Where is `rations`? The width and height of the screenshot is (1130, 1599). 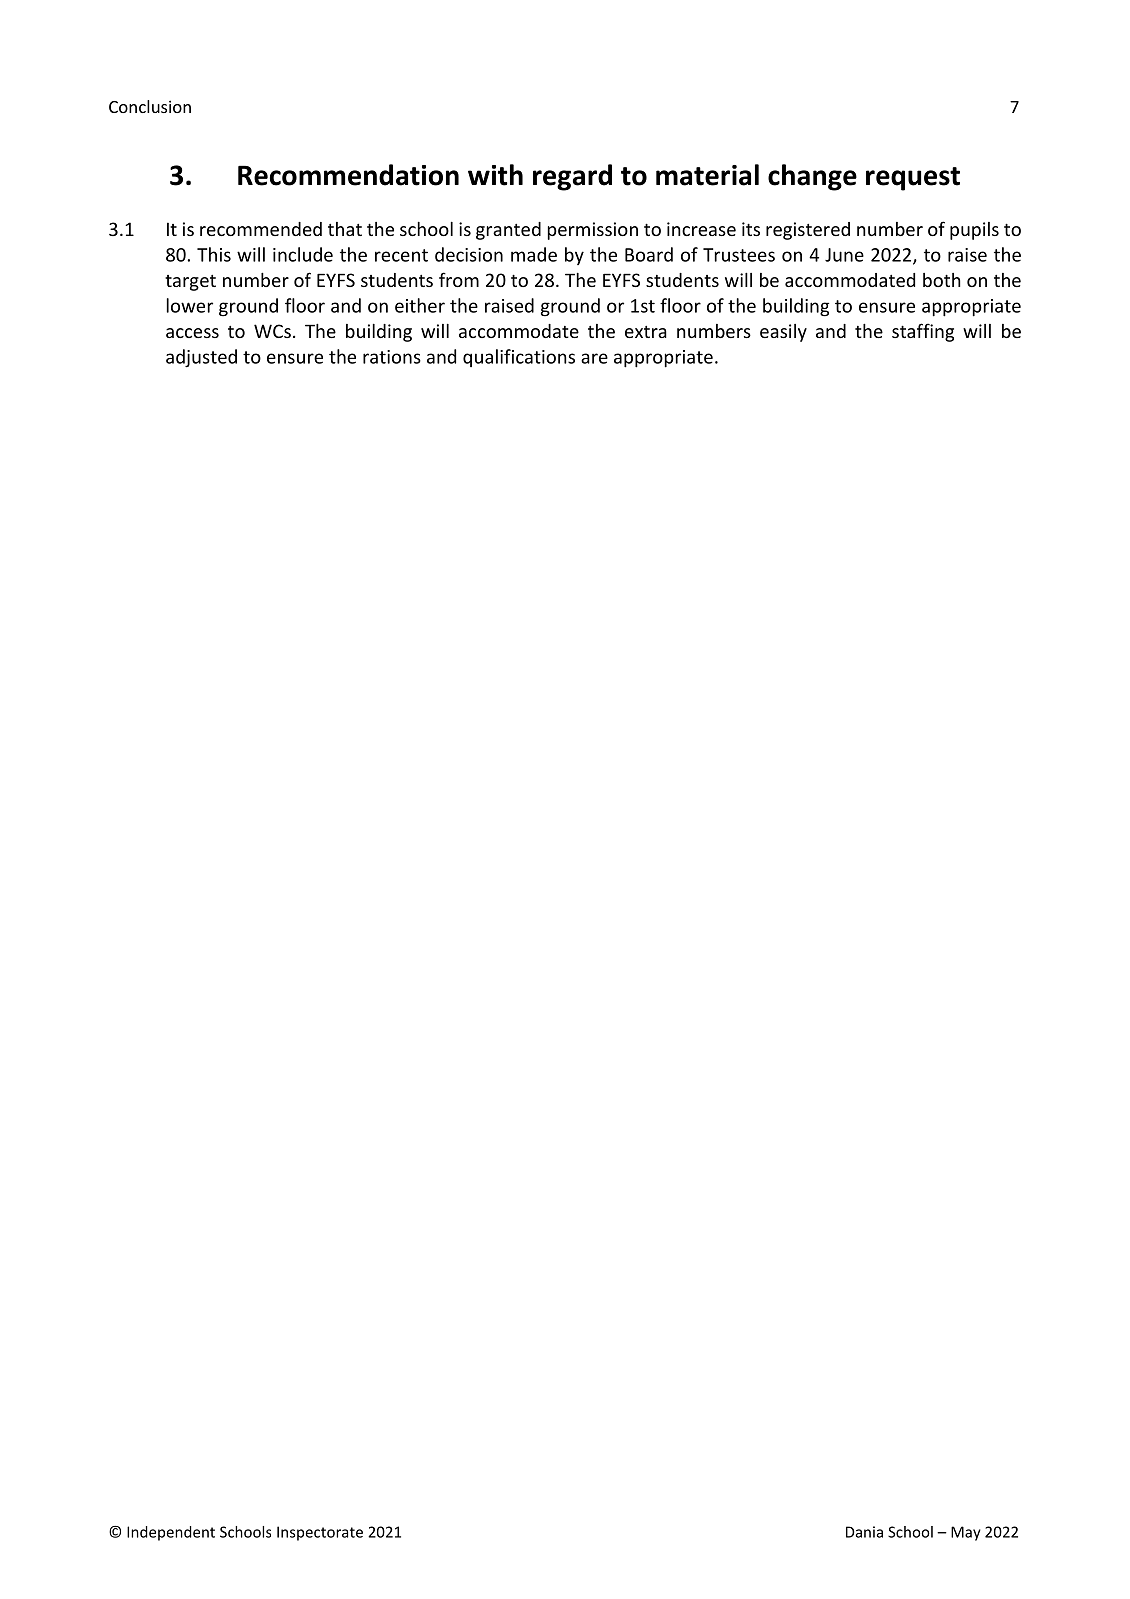 rations is located at coordinates (392, 357).
